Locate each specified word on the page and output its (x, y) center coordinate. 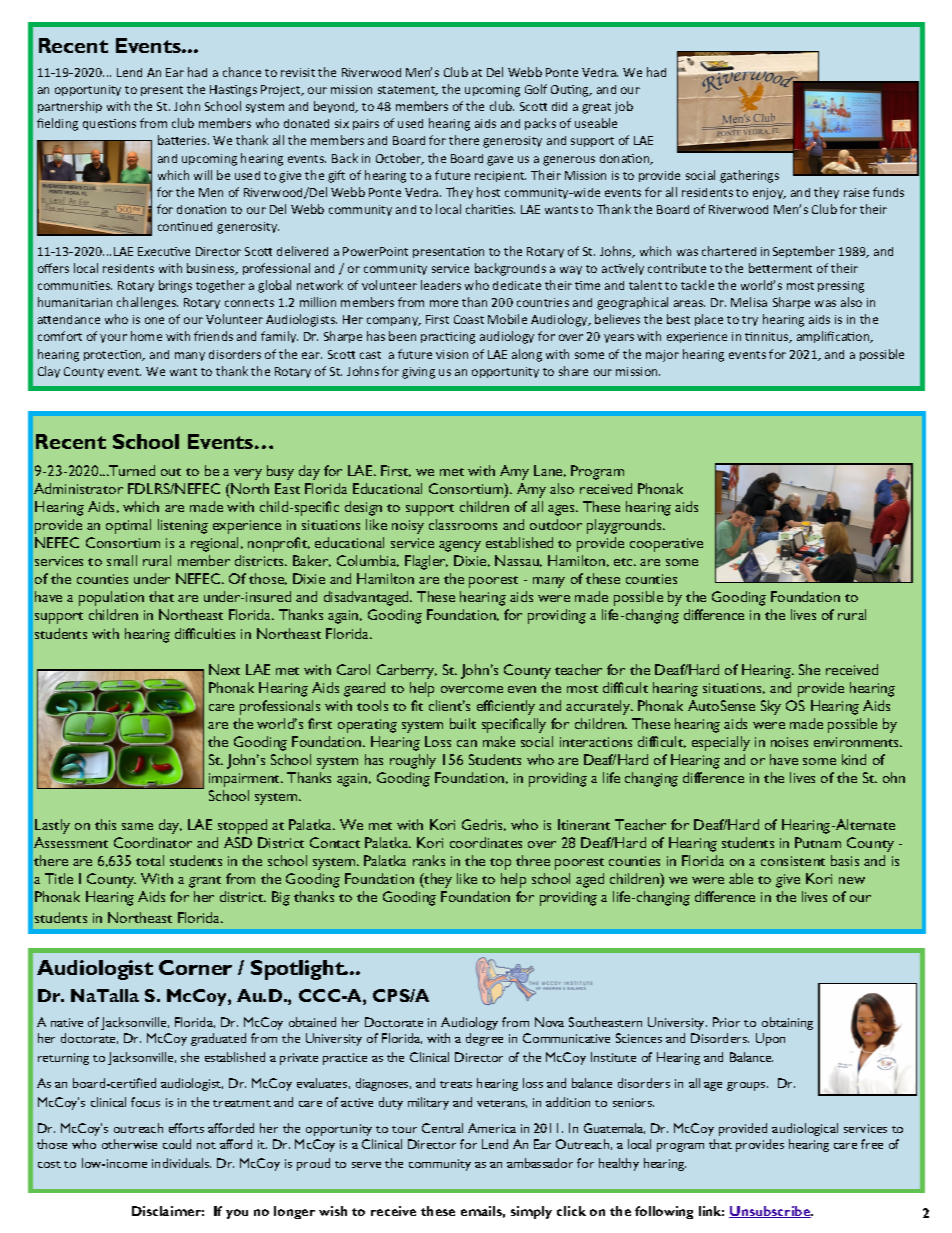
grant (205, 882)
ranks (429, 860)
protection (114, 355)
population (111, 598)
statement (408, 91)
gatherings (749, 176)
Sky (771, 707)
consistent (793, 861)
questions (109, 124)
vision (452, 354)
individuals (181, 1163)
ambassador (540, 1163)
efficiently (506, 707)
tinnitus (768, 337)
